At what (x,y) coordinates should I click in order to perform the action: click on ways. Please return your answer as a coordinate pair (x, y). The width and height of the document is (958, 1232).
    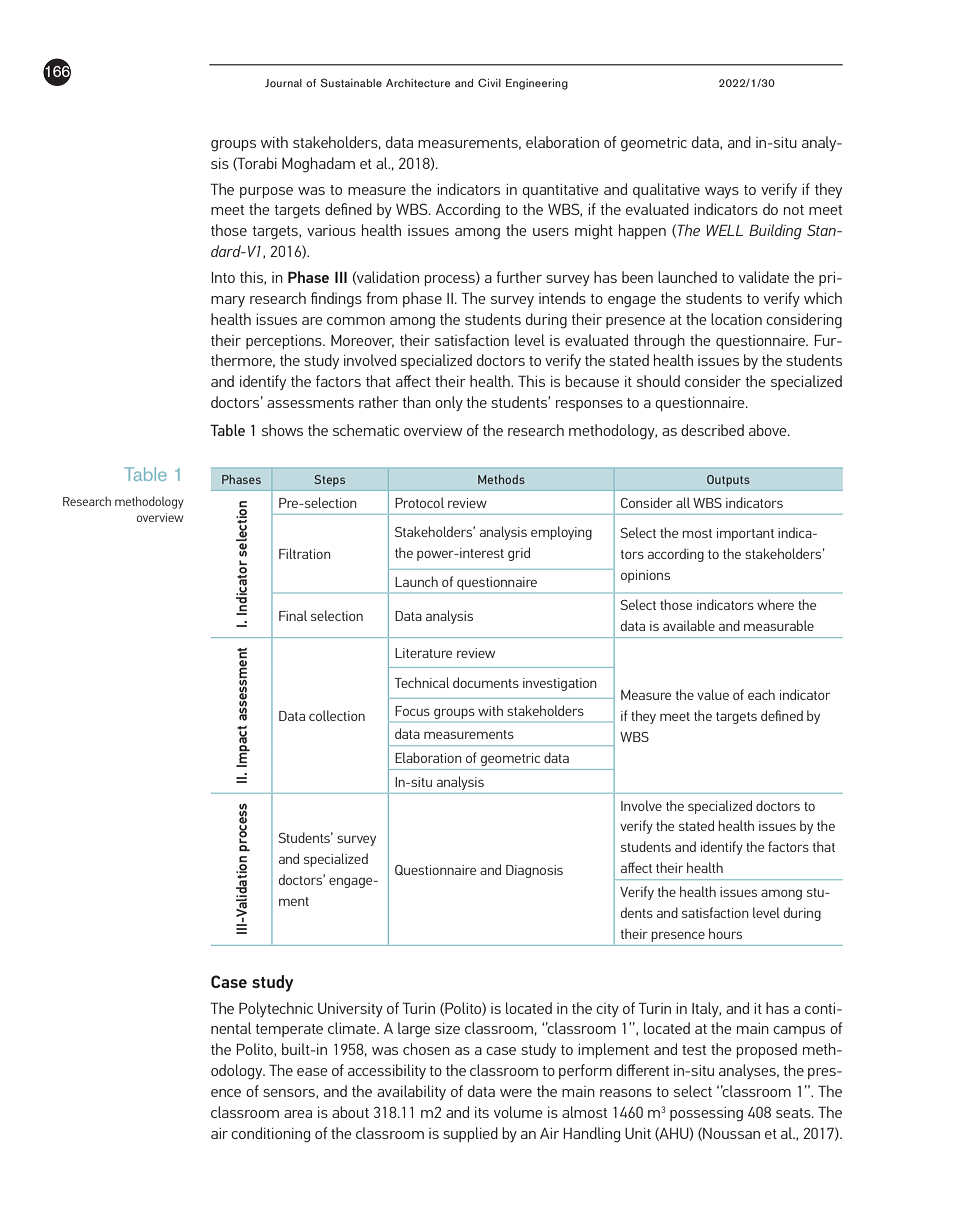
    Looking at the image, I should click on (722, 192).
